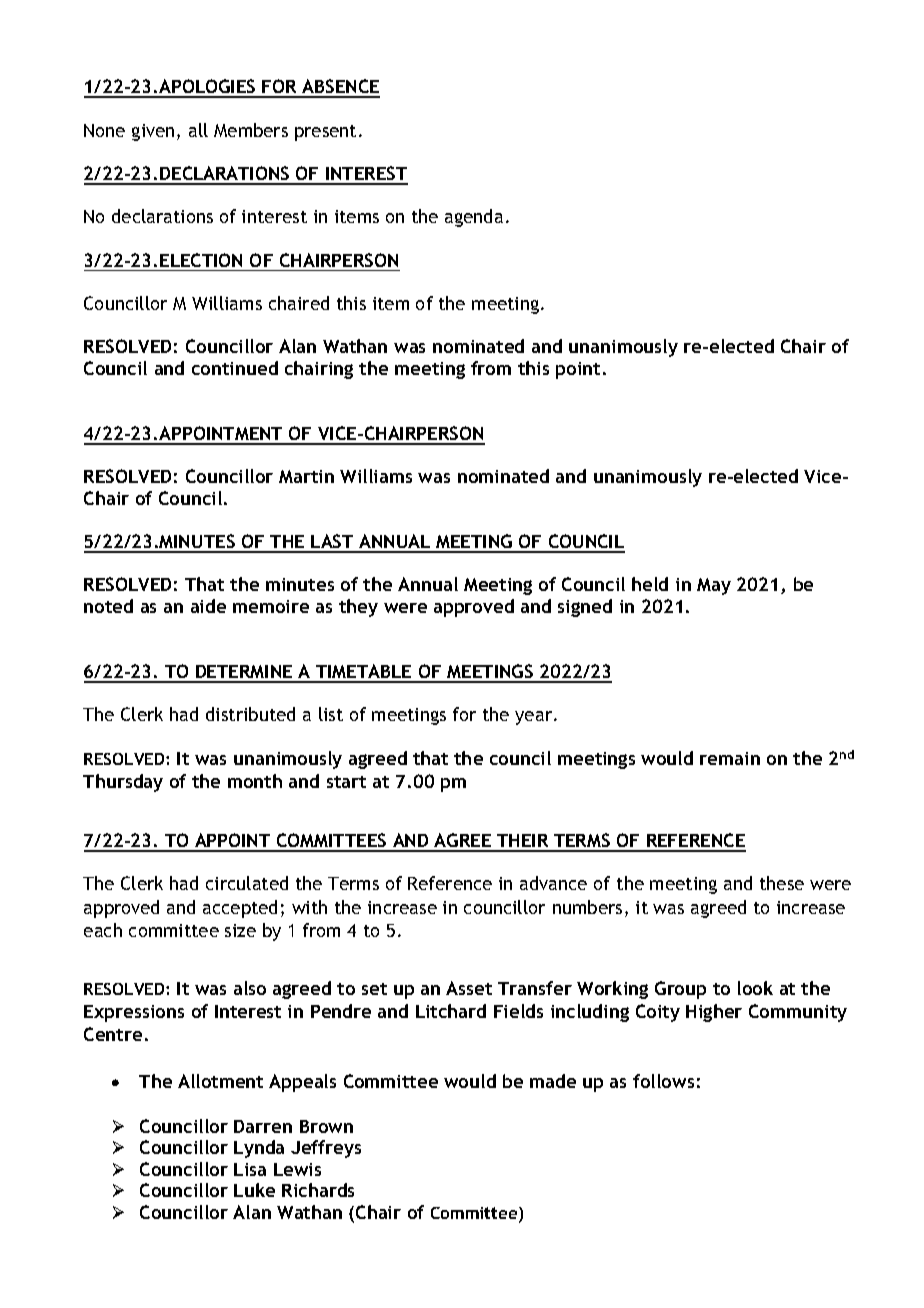  I want to click on given, so click(153, 132).
